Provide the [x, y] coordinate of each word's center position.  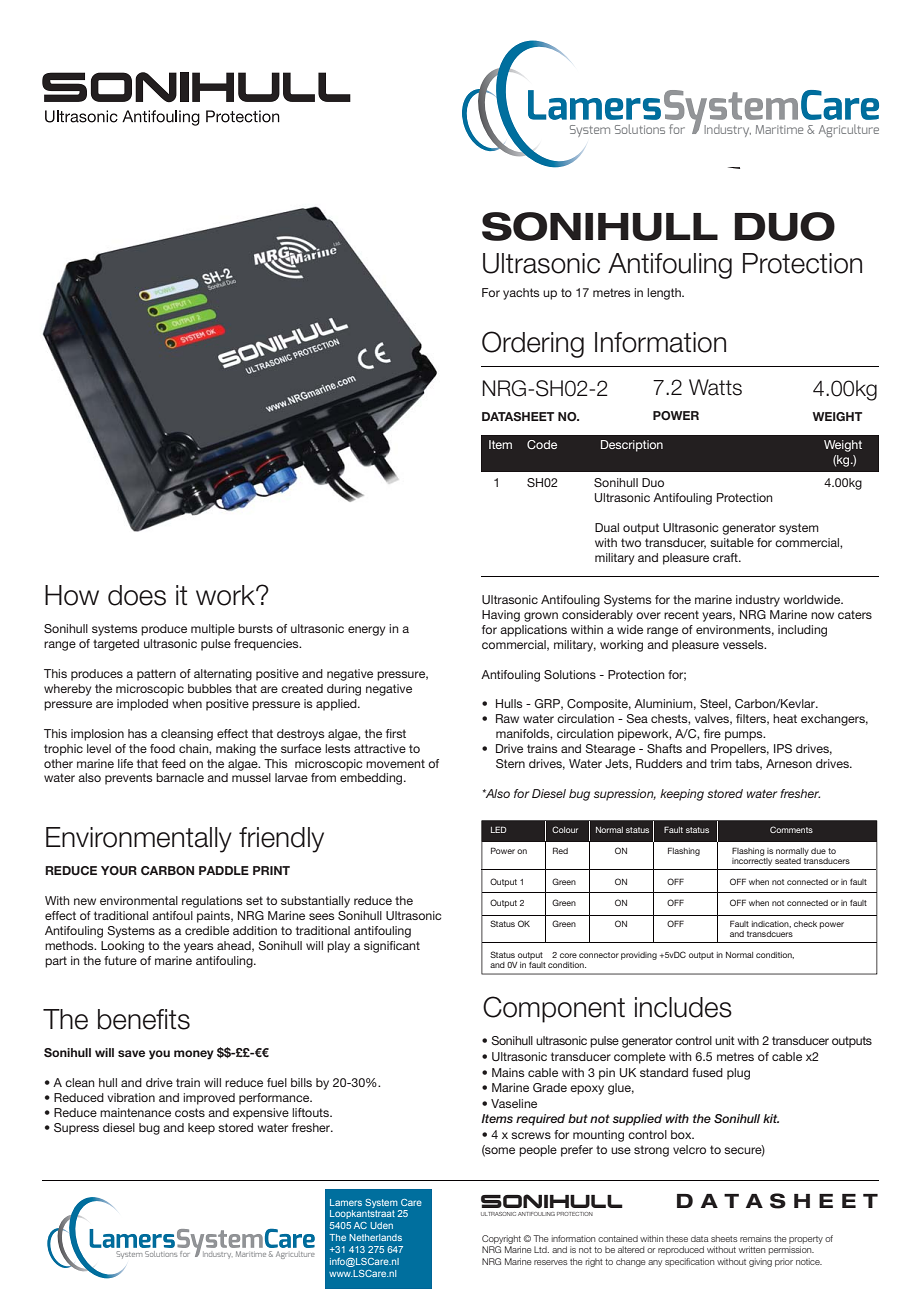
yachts [521, 294]
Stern [510, 763]
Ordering [533, 344]
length [665, 294]
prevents [129, 779]
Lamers [346, 1202]
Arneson [789, 763]
